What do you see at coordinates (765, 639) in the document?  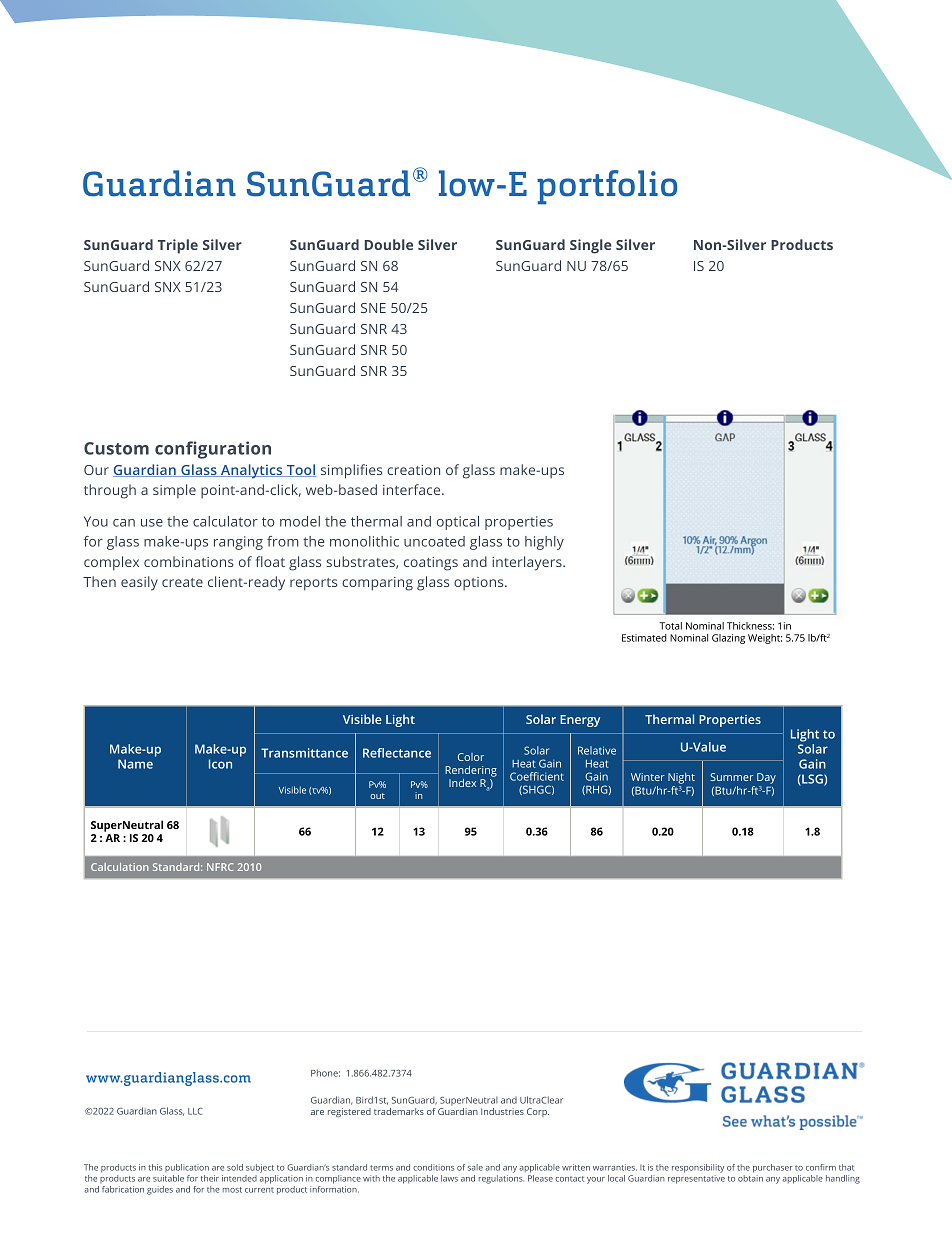 I see `Weight` at bounding box center [765, 639].
